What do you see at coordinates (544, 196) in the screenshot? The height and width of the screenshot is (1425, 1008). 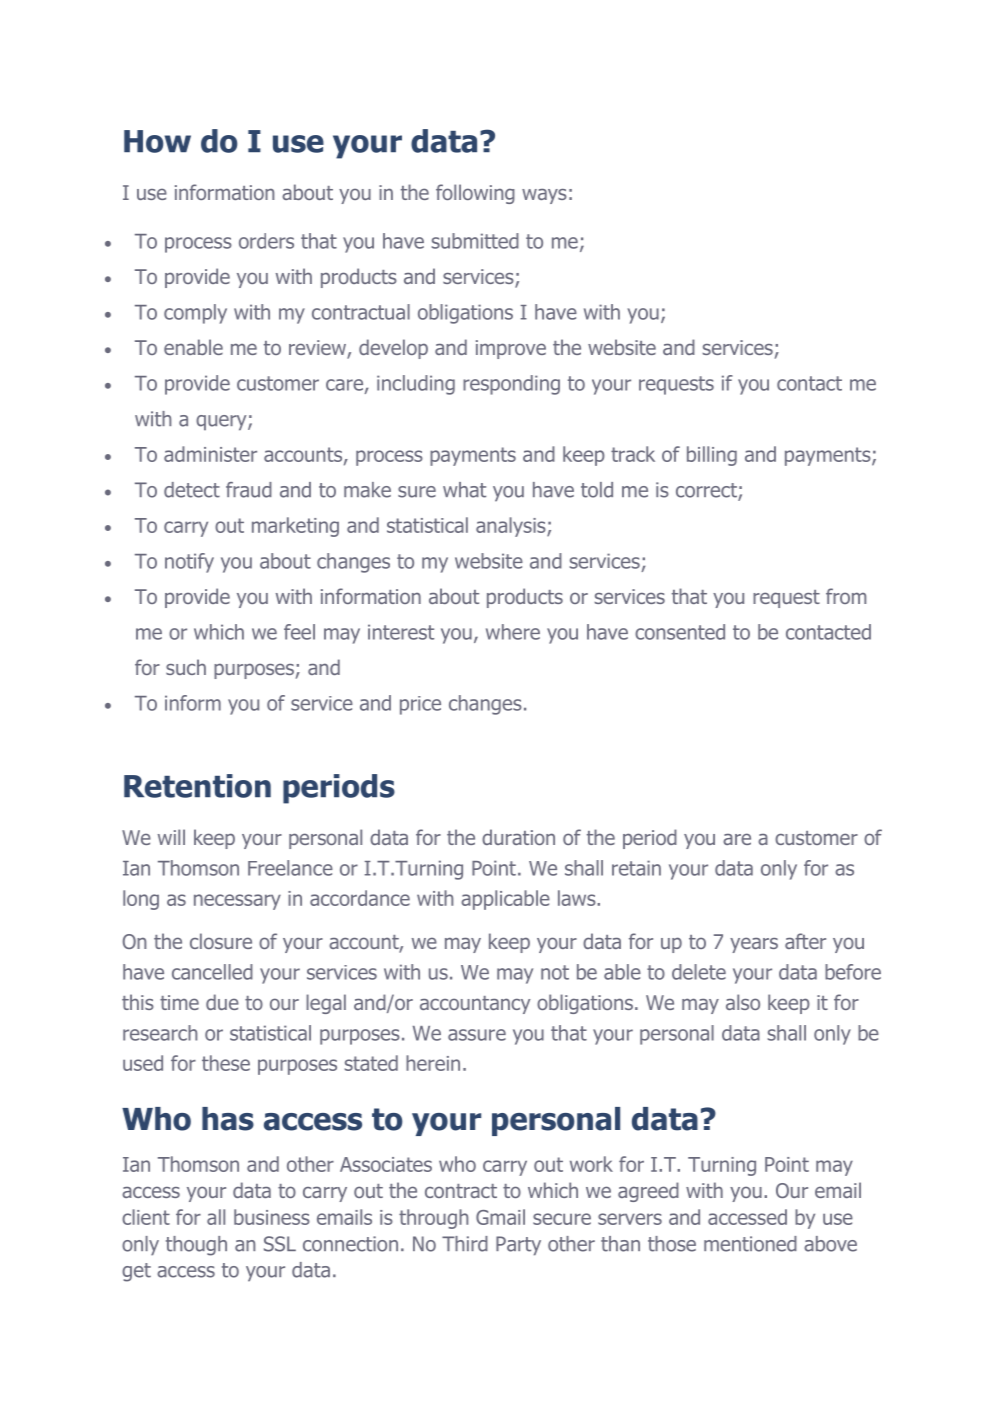 I see `ways` at bounding box center [544, 196].
